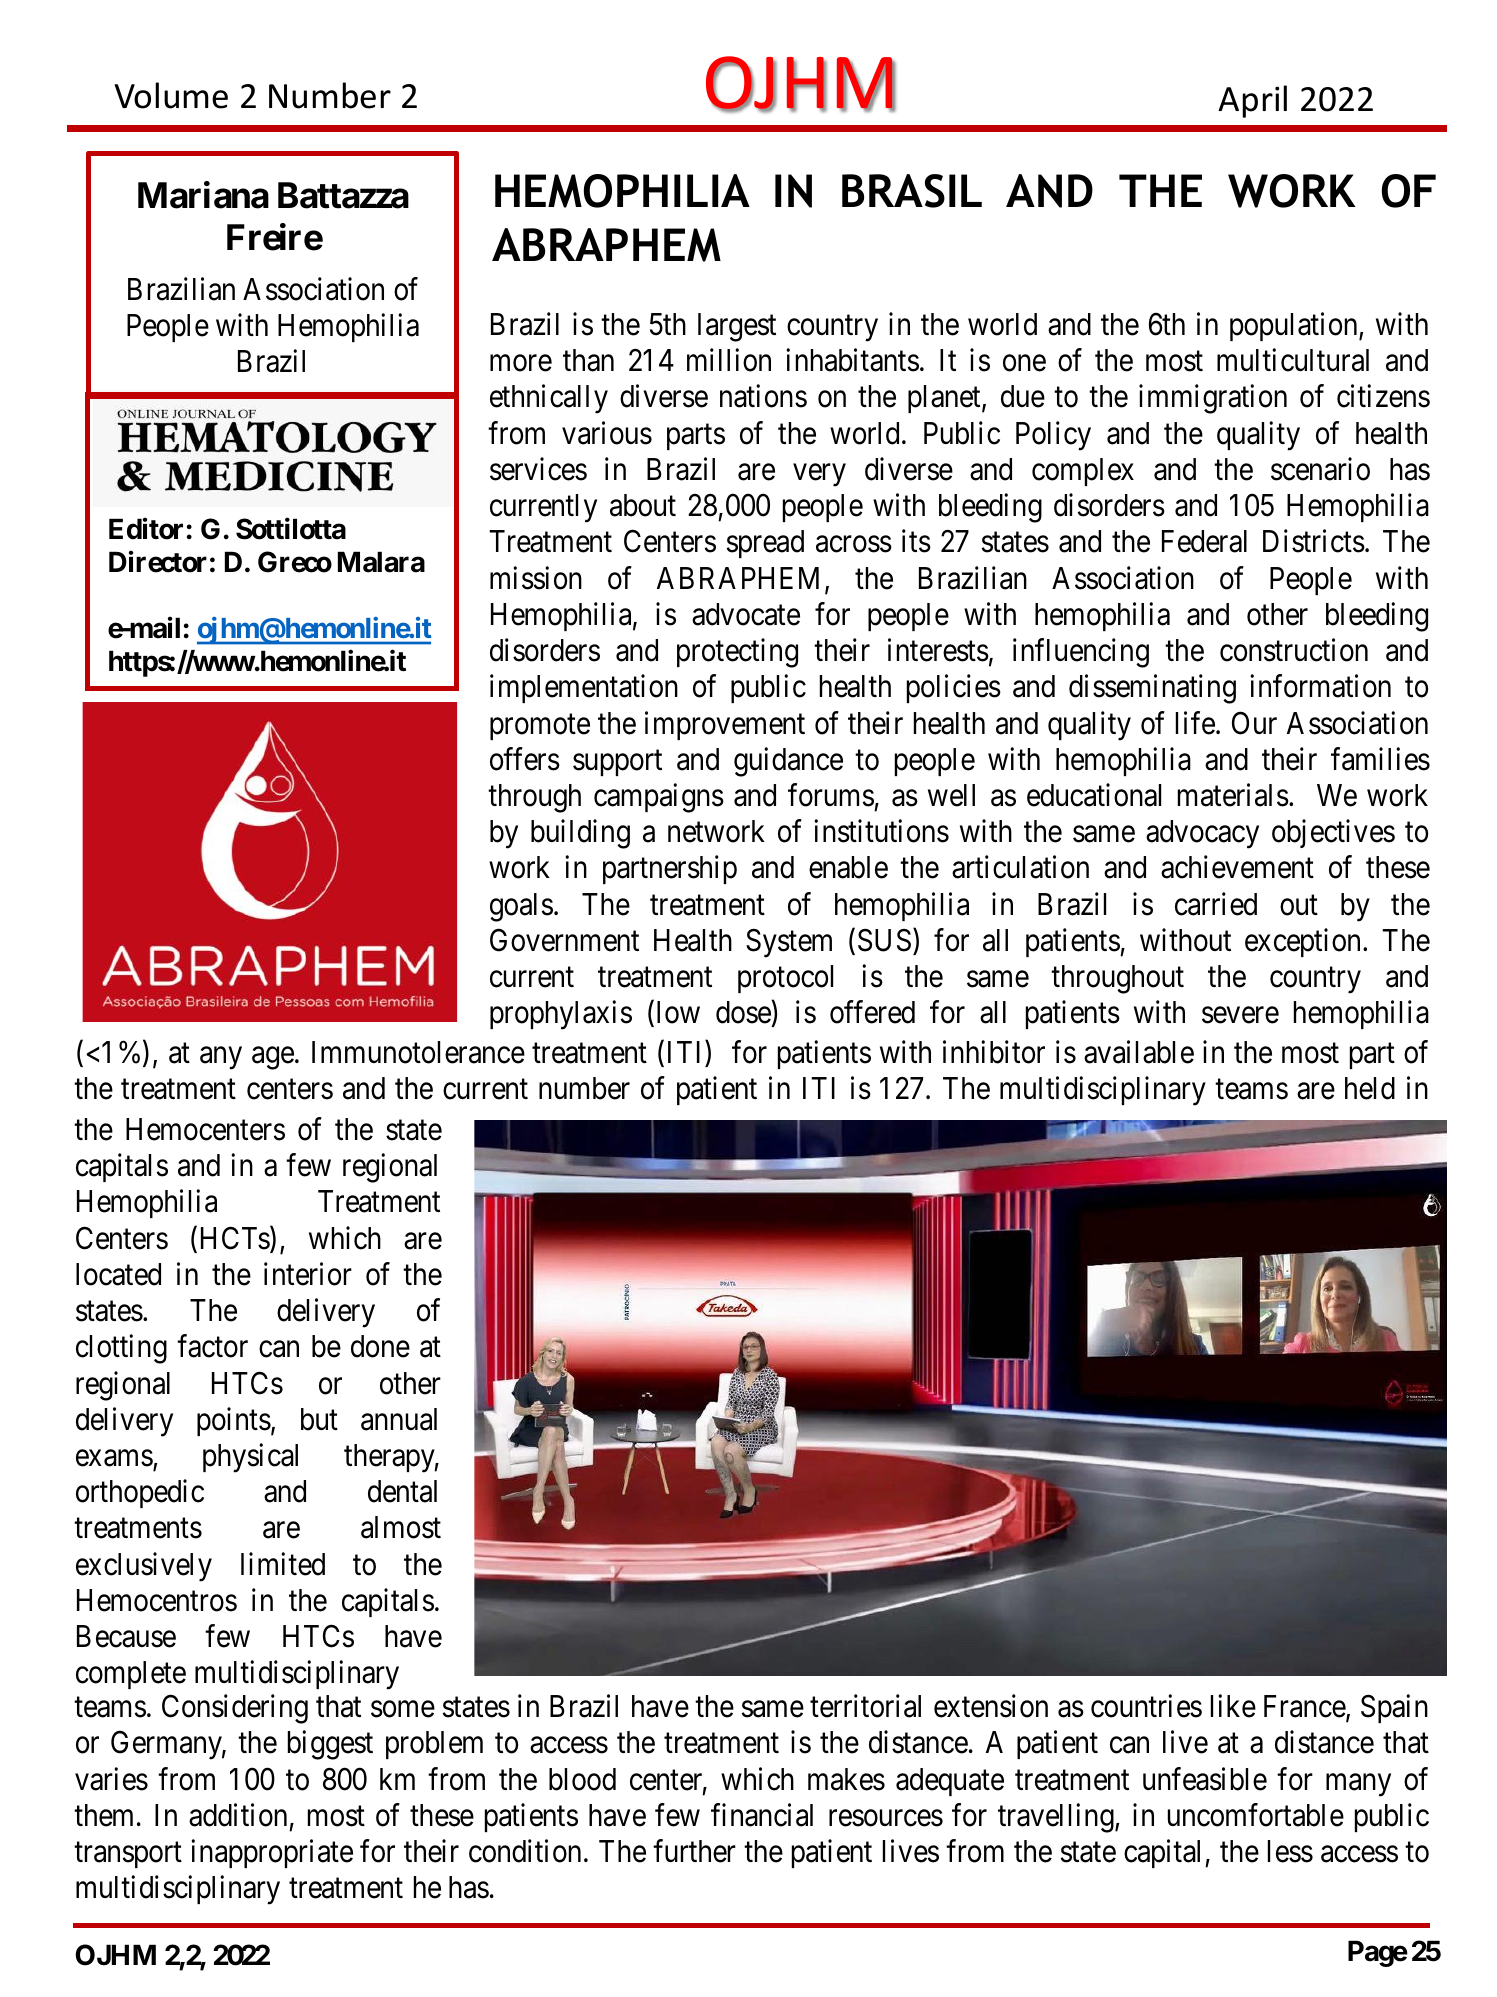 The image size is (1497, 1997). What do you see at coordinates (308, 1274) in the document?
I see `interior` at bounding box center [308, 1274].
